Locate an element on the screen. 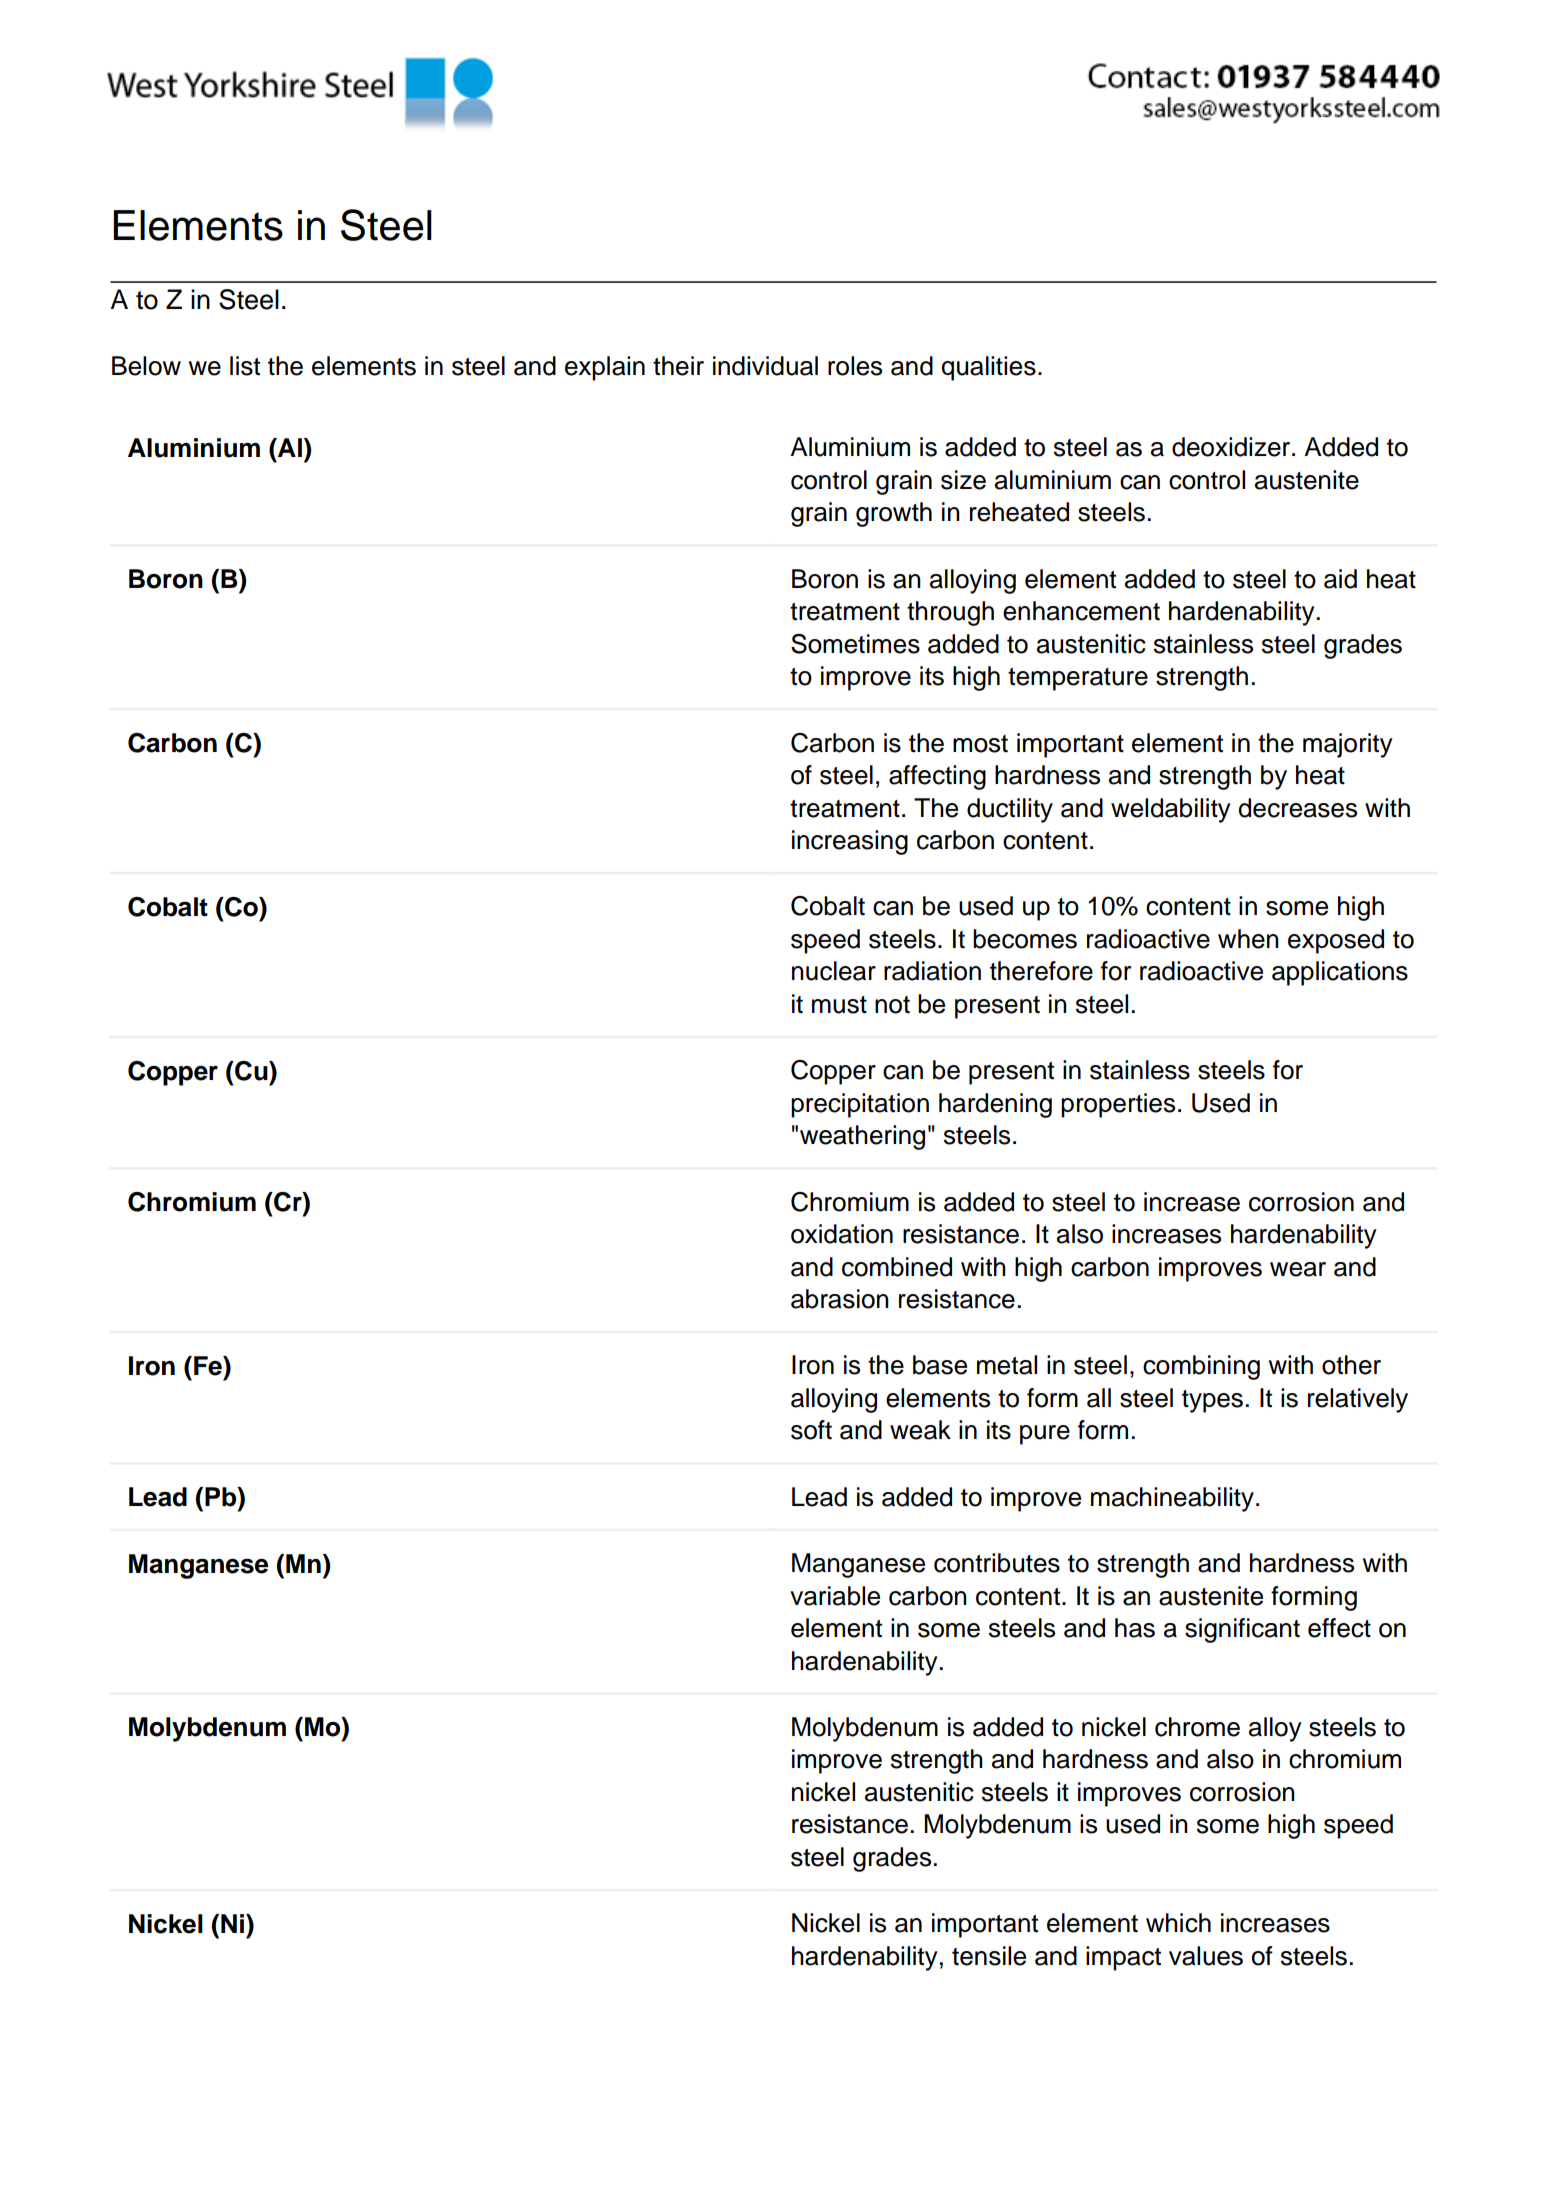 The image size is (1547, 2188). nuclear is located at coordinates (834, 971).
